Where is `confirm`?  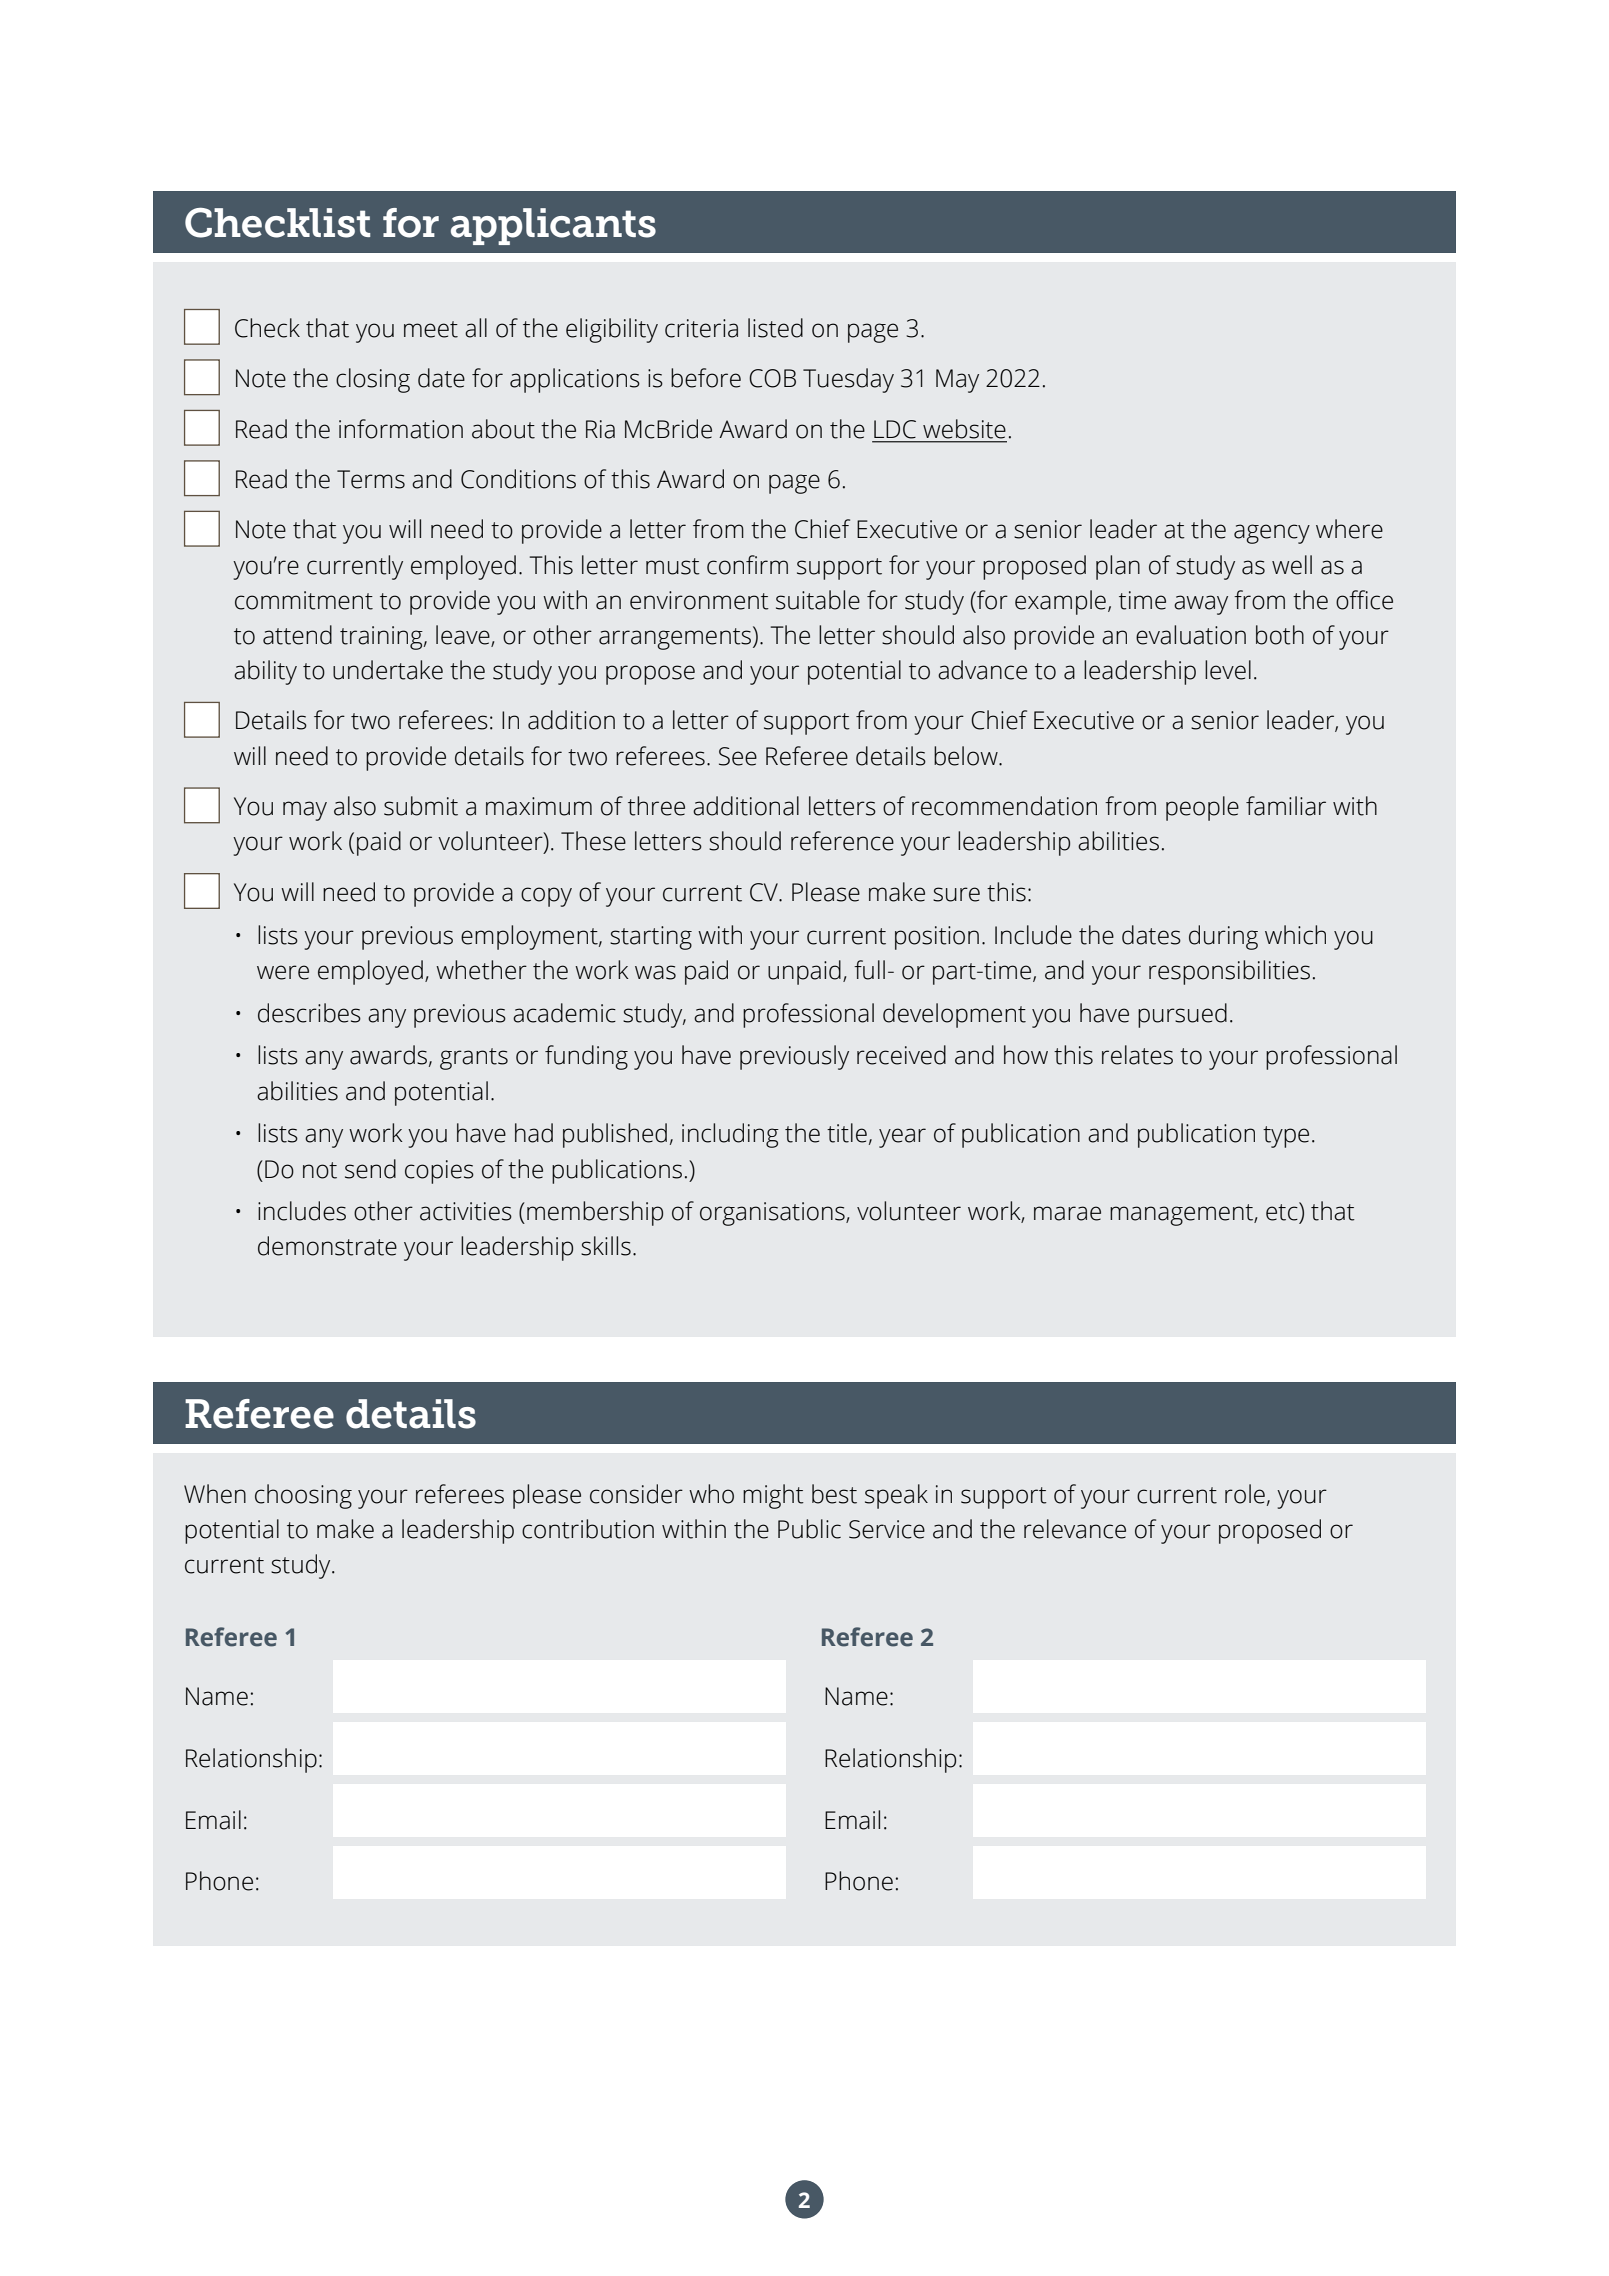 confirm is located at coordinates (747, 565).
